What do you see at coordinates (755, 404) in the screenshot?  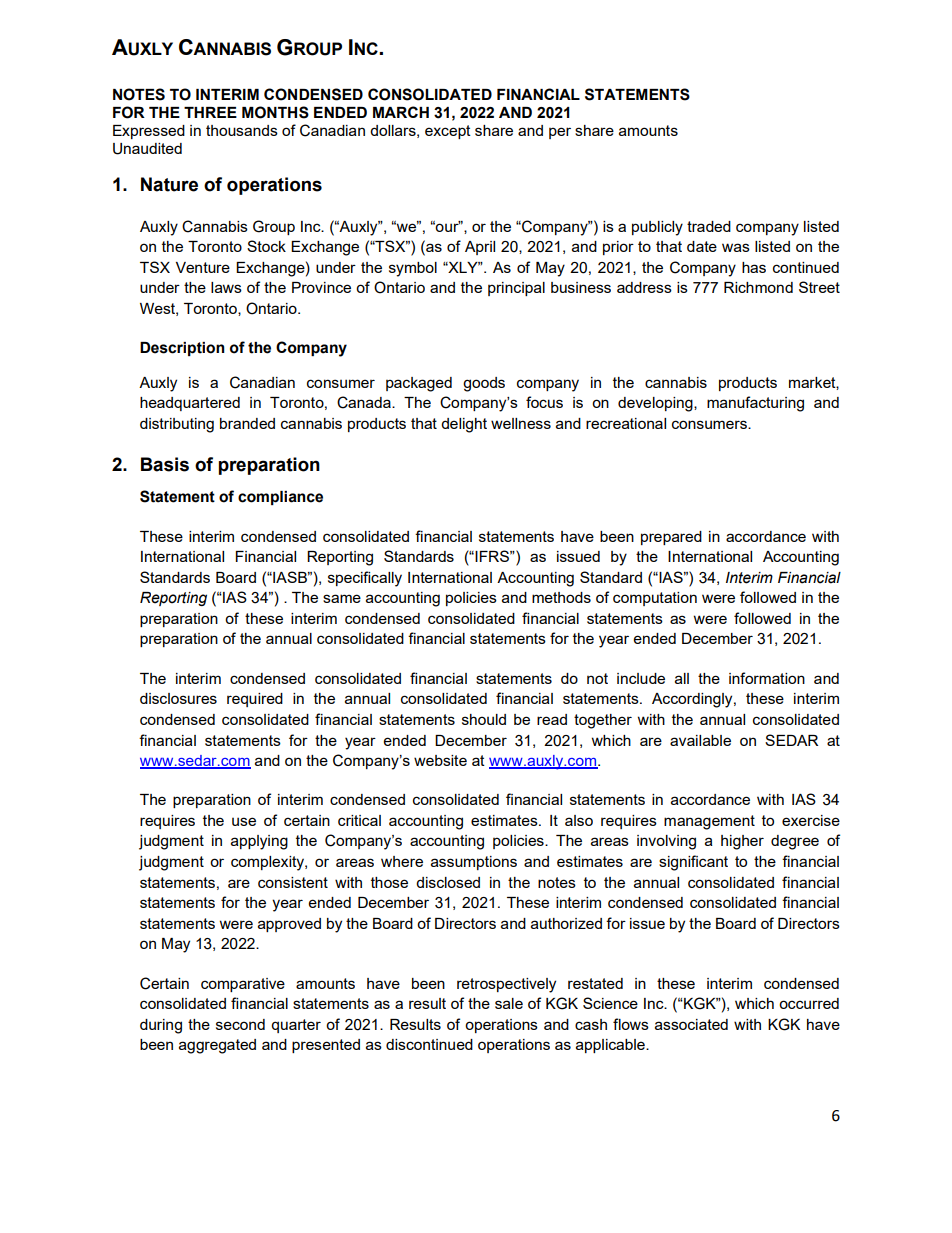 I see `manufacturing` at bounding box center [755, 404].
